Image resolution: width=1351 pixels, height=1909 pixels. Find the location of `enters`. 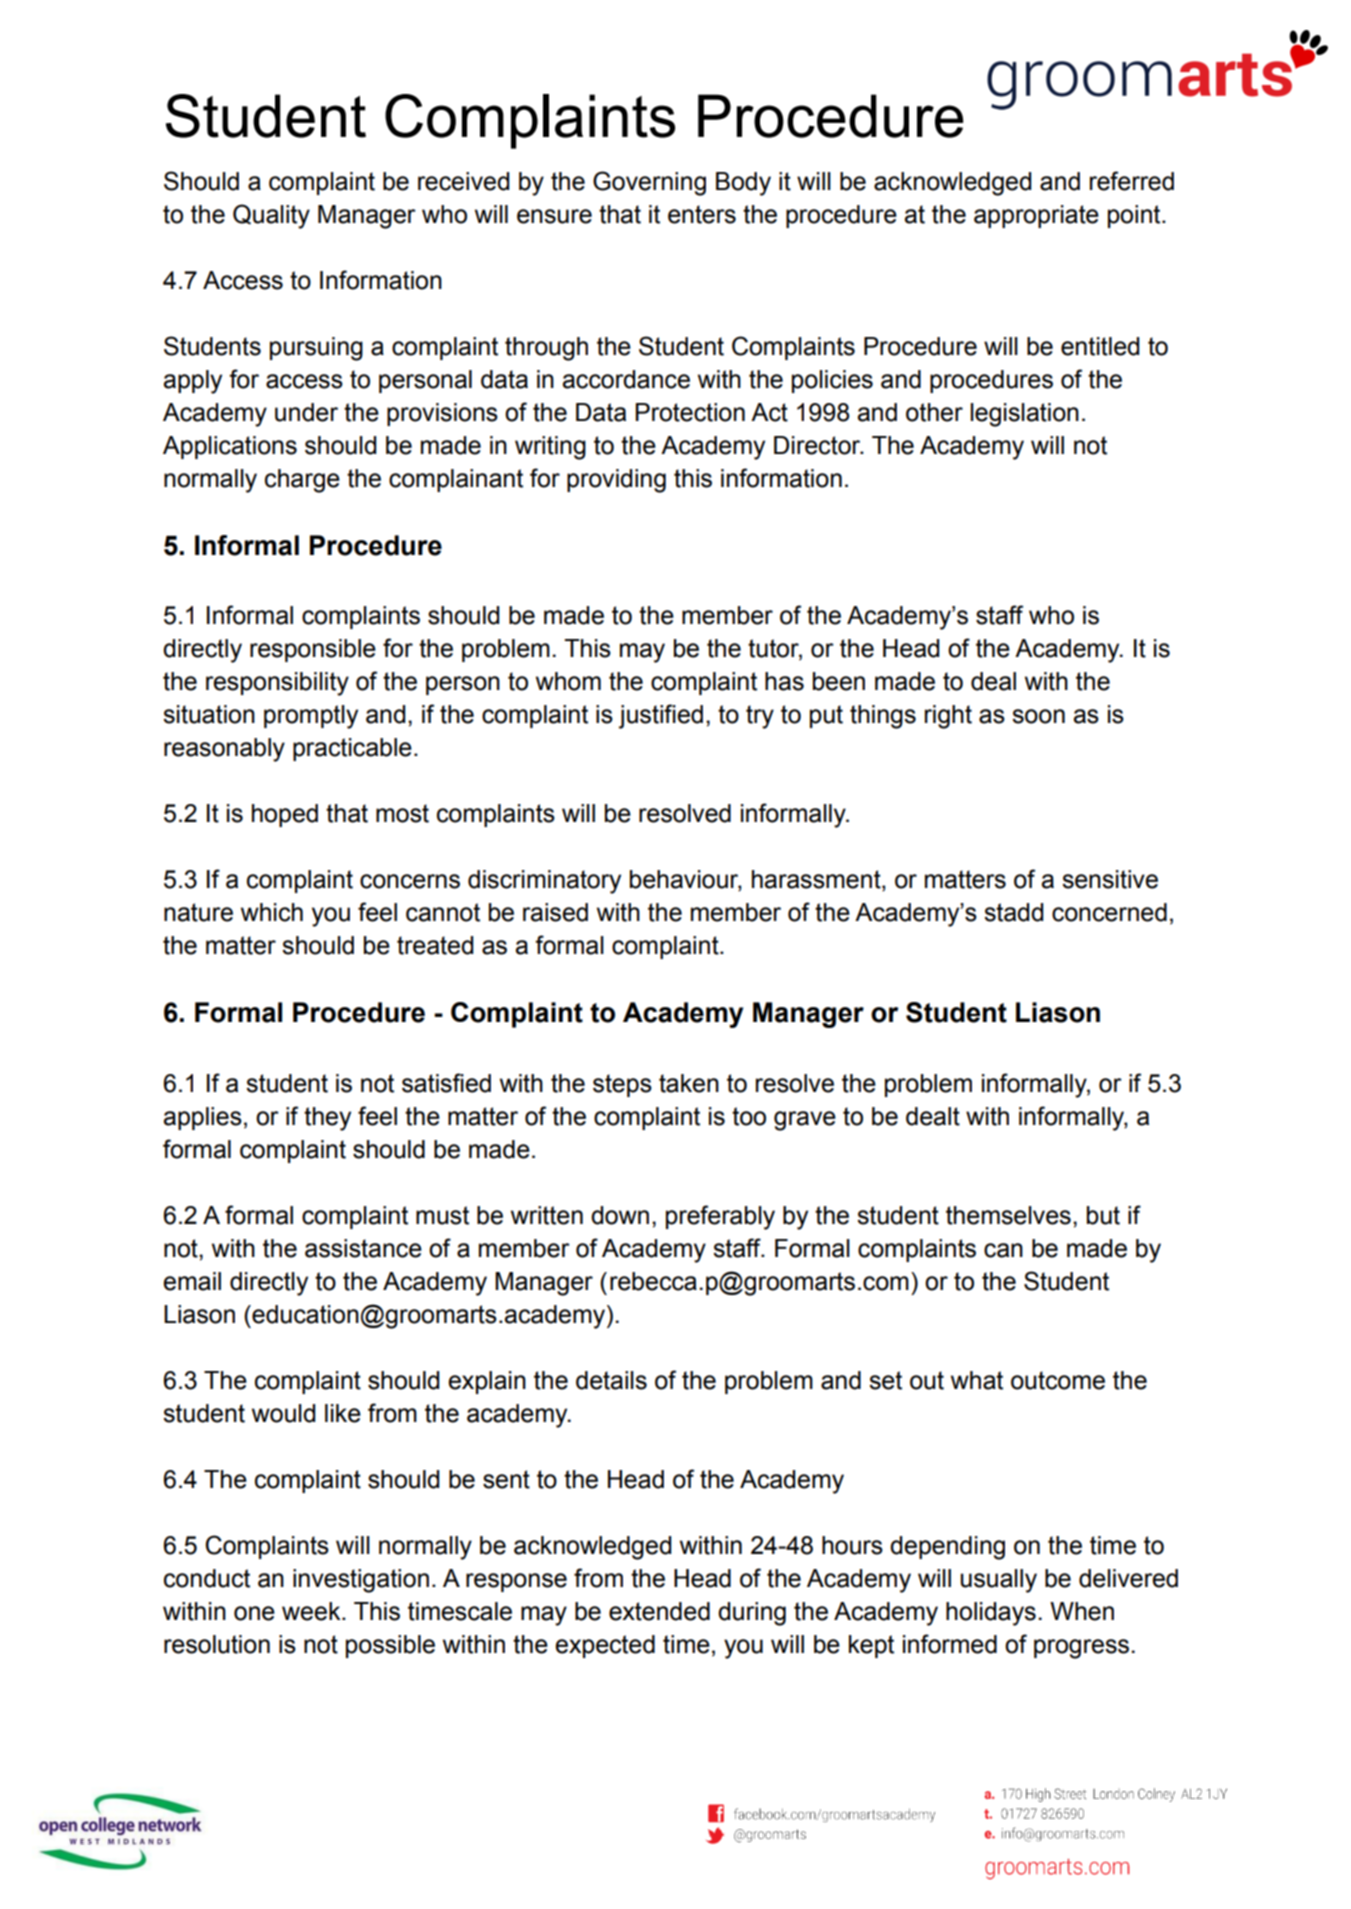

enters is located at coordinates (702, 214).
